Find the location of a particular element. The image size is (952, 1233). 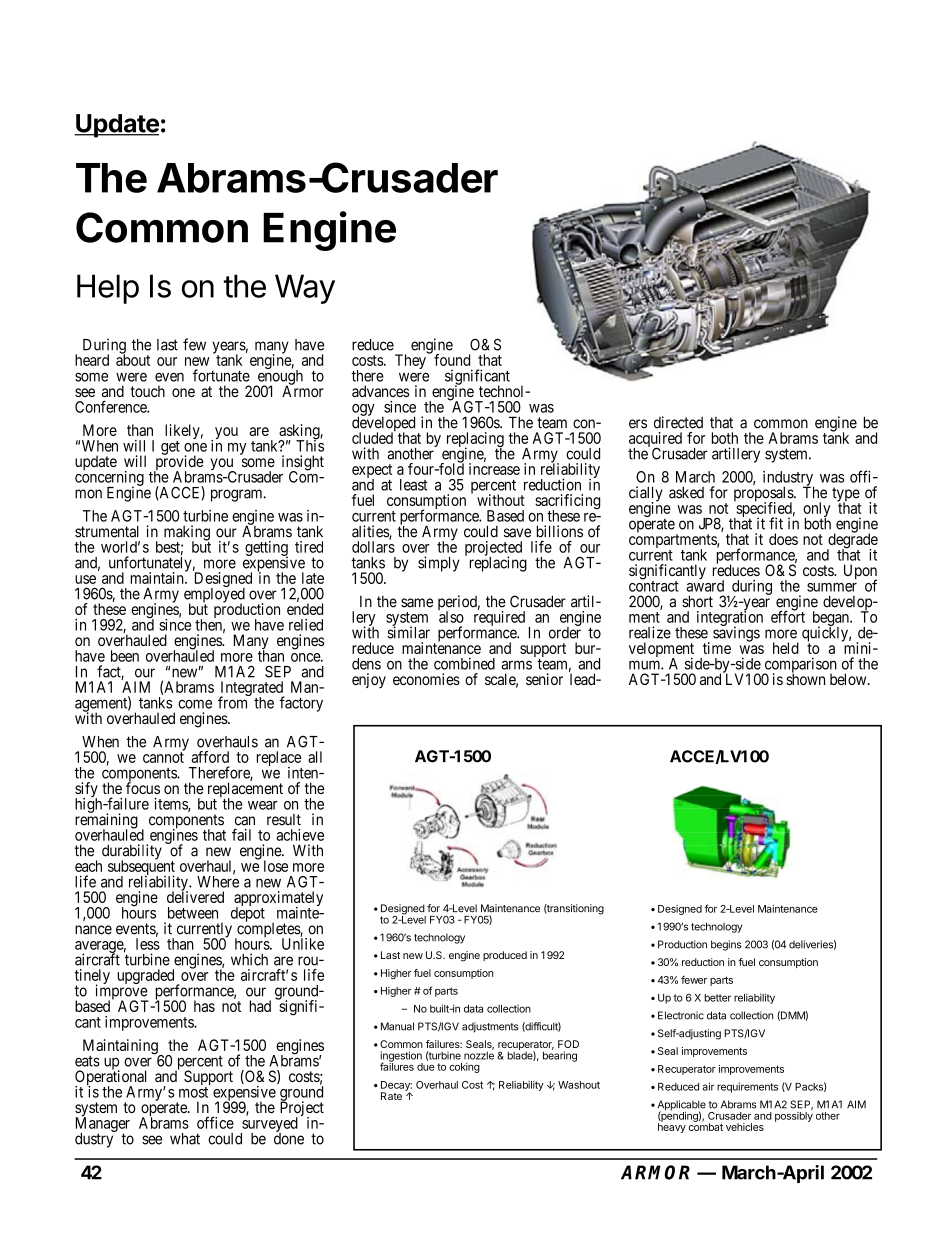

durability is located at coordinates (132, 853).
